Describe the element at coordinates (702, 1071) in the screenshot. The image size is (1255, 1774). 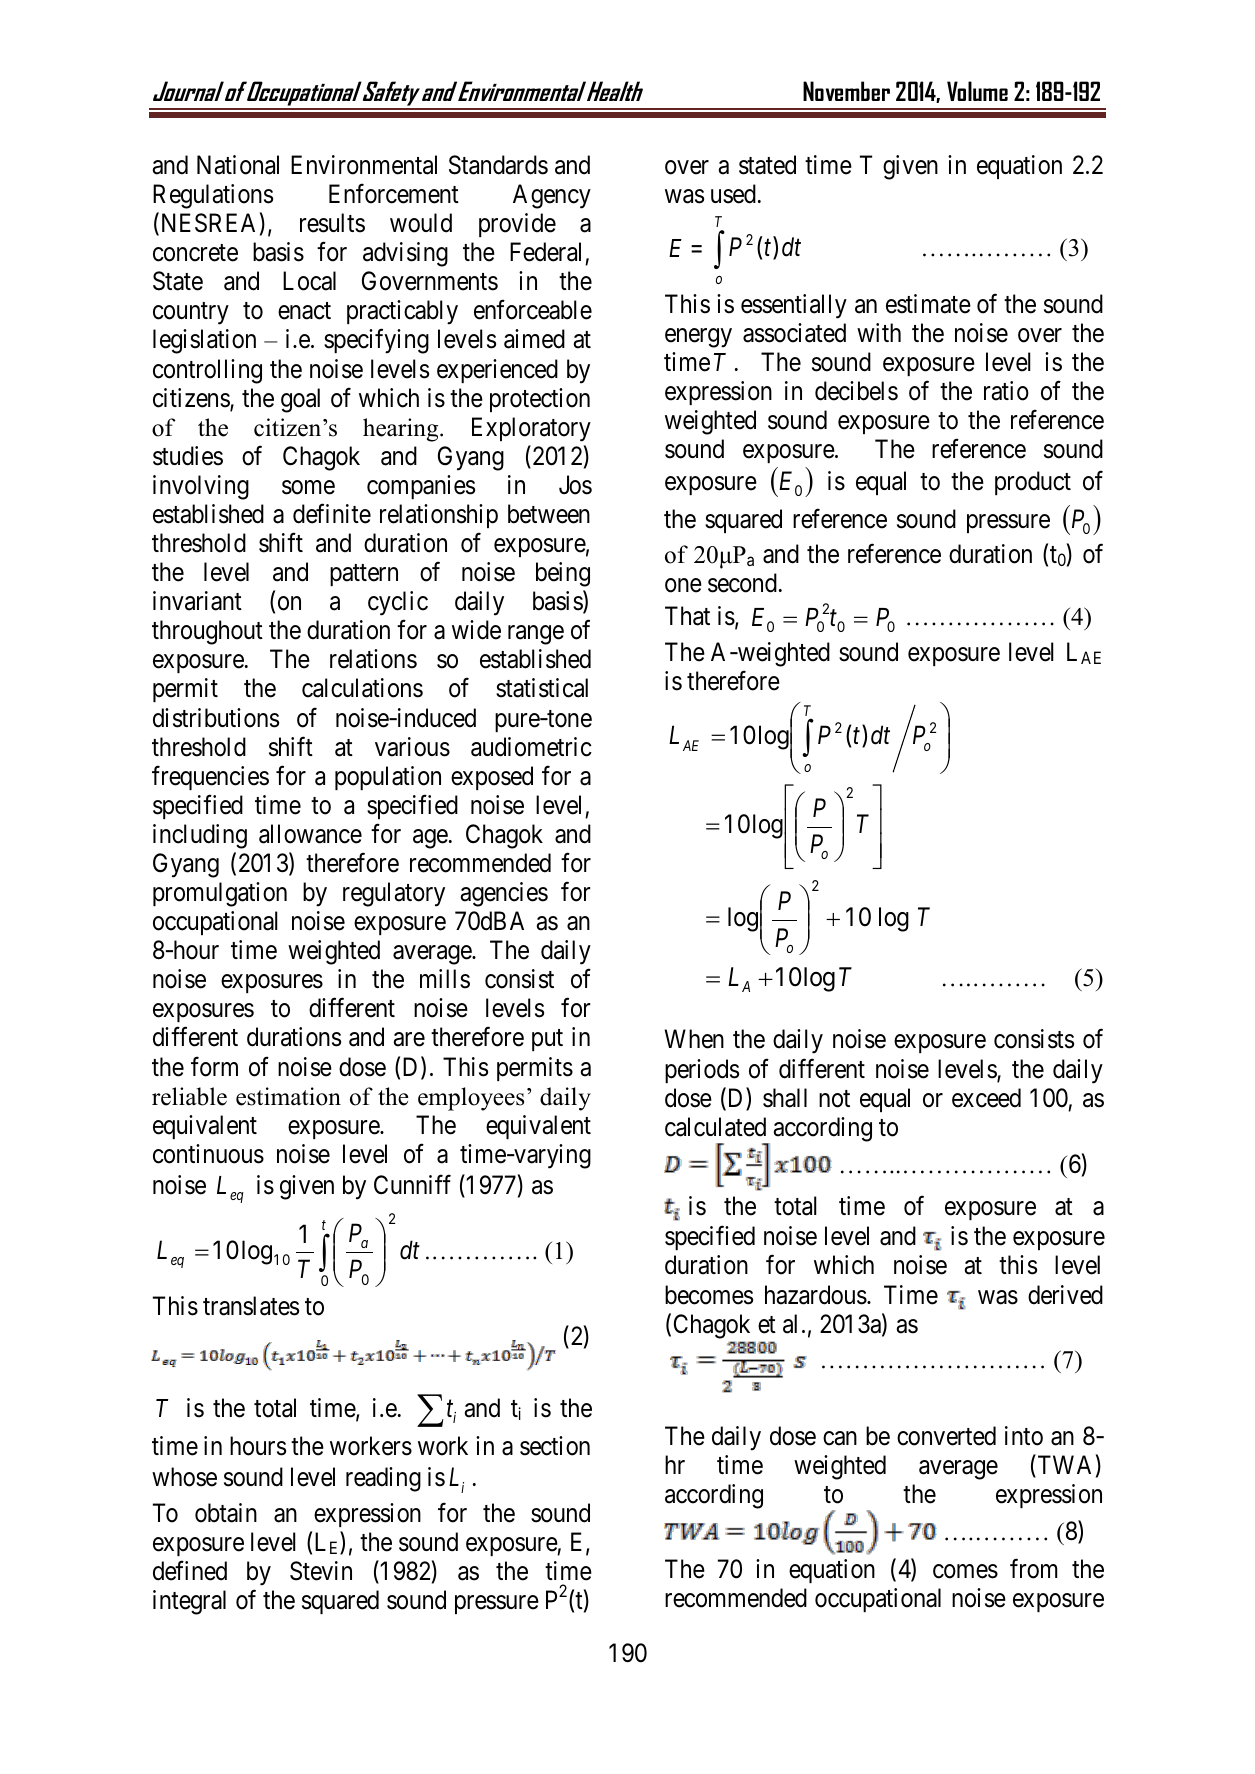
I see `periods` at that location.
